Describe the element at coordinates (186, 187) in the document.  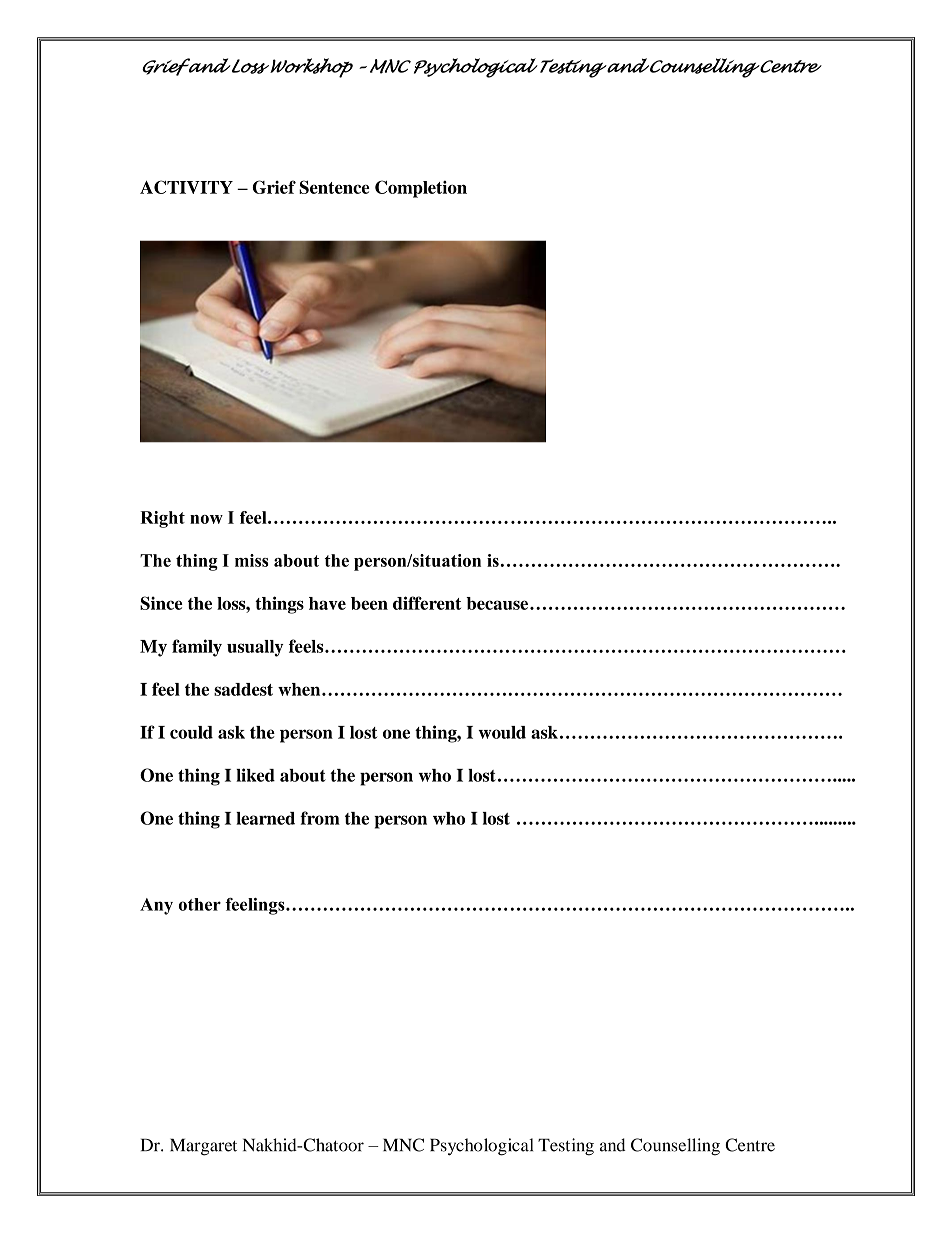
I see `ACTIVITY` at that location.
